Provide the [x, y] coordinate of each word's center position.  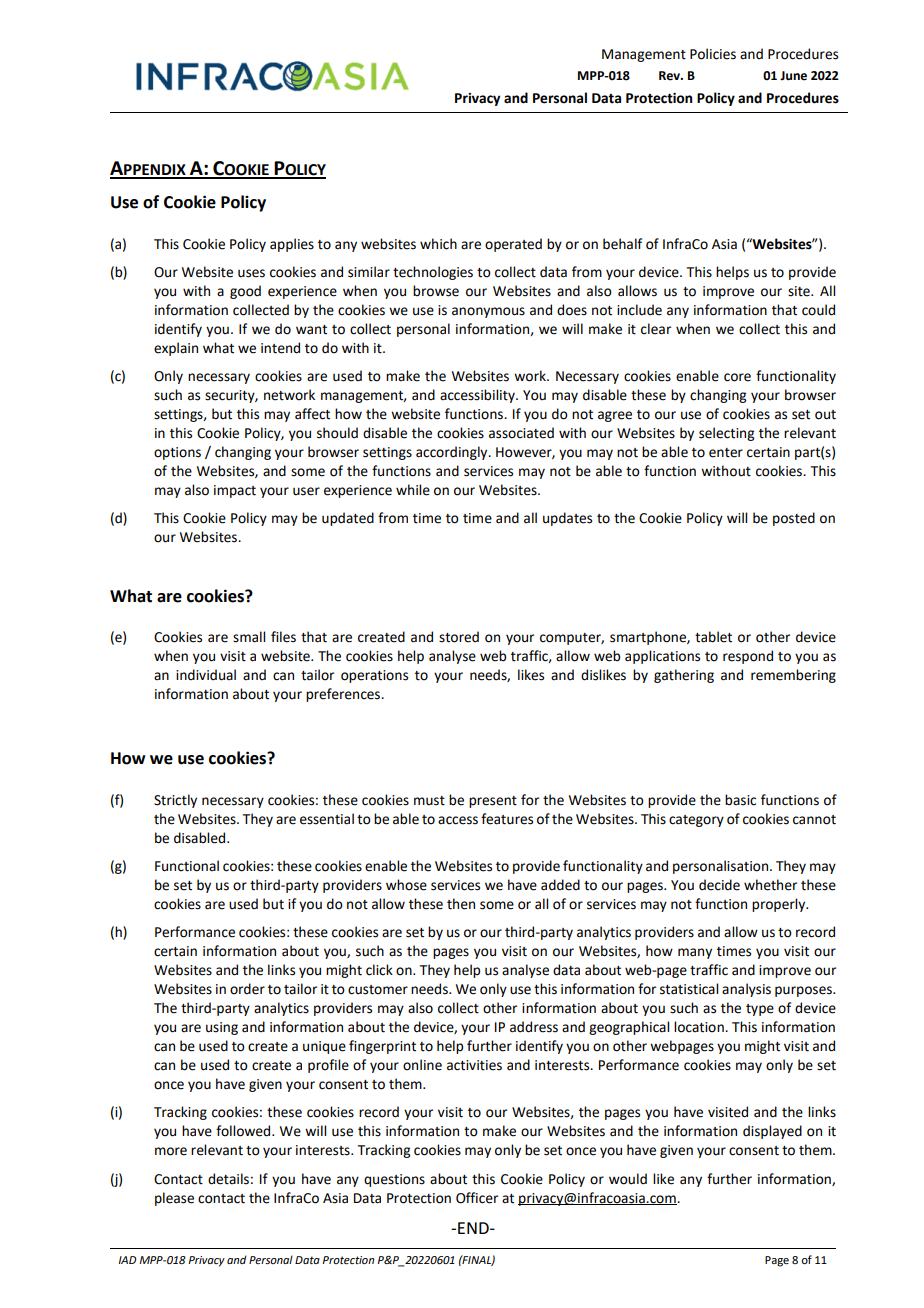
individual [206, 675]
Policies [713, 54]
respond [748, 657]
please [174, 1199]
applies [292, 245]
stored [459, 637]
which [438, 244]
